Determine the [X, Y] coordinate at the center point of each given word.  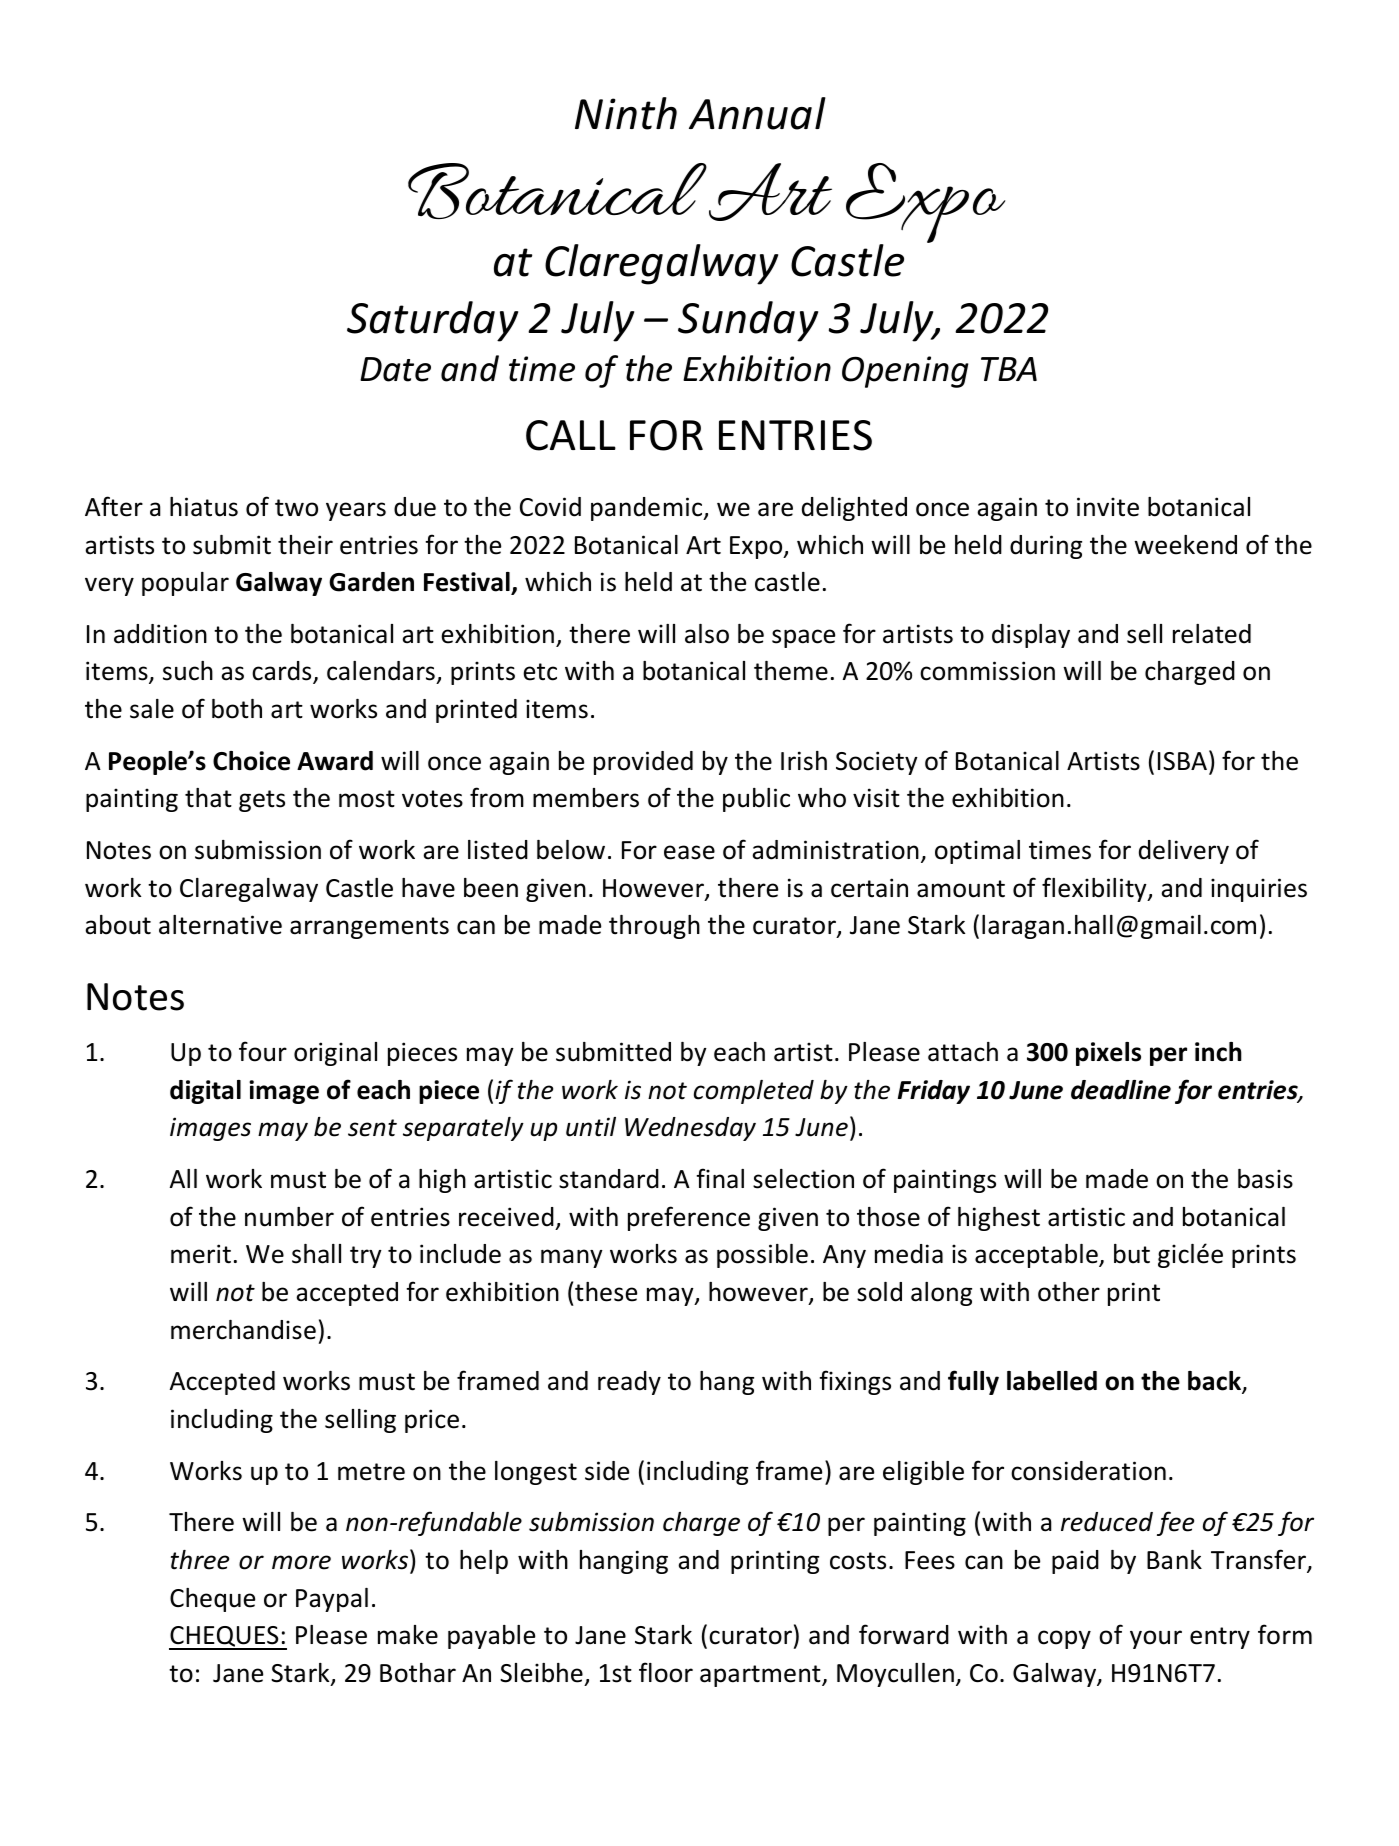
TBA [1009, 369]
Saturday [432, 321]
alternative [220, 925]
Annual [757, 113]
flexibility [1095, 889]
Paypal [332, 1600]
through [654, 927]
